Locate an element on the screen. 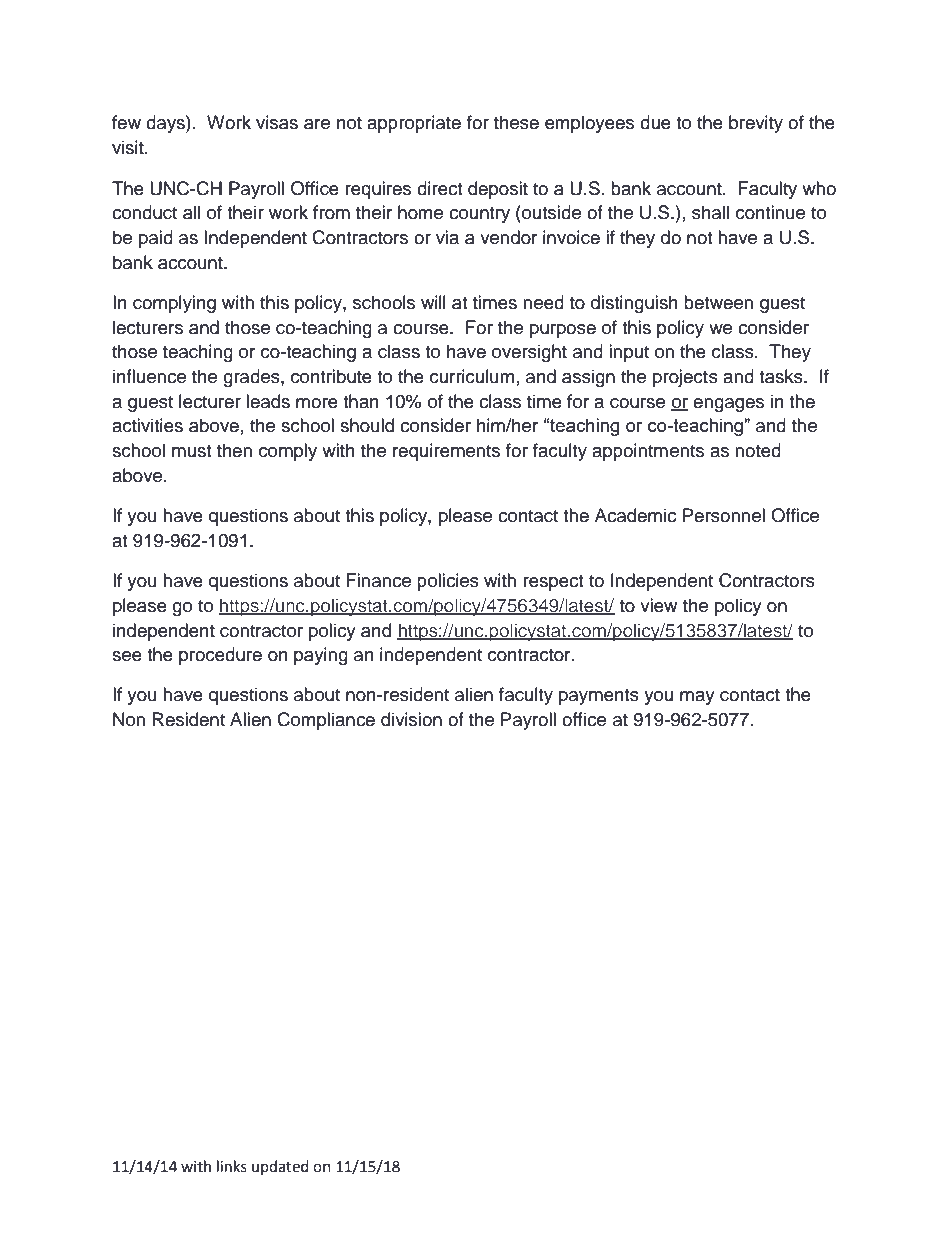 This screenshot has height=1233, width=952. grades is located at coordinates (252, 378).
